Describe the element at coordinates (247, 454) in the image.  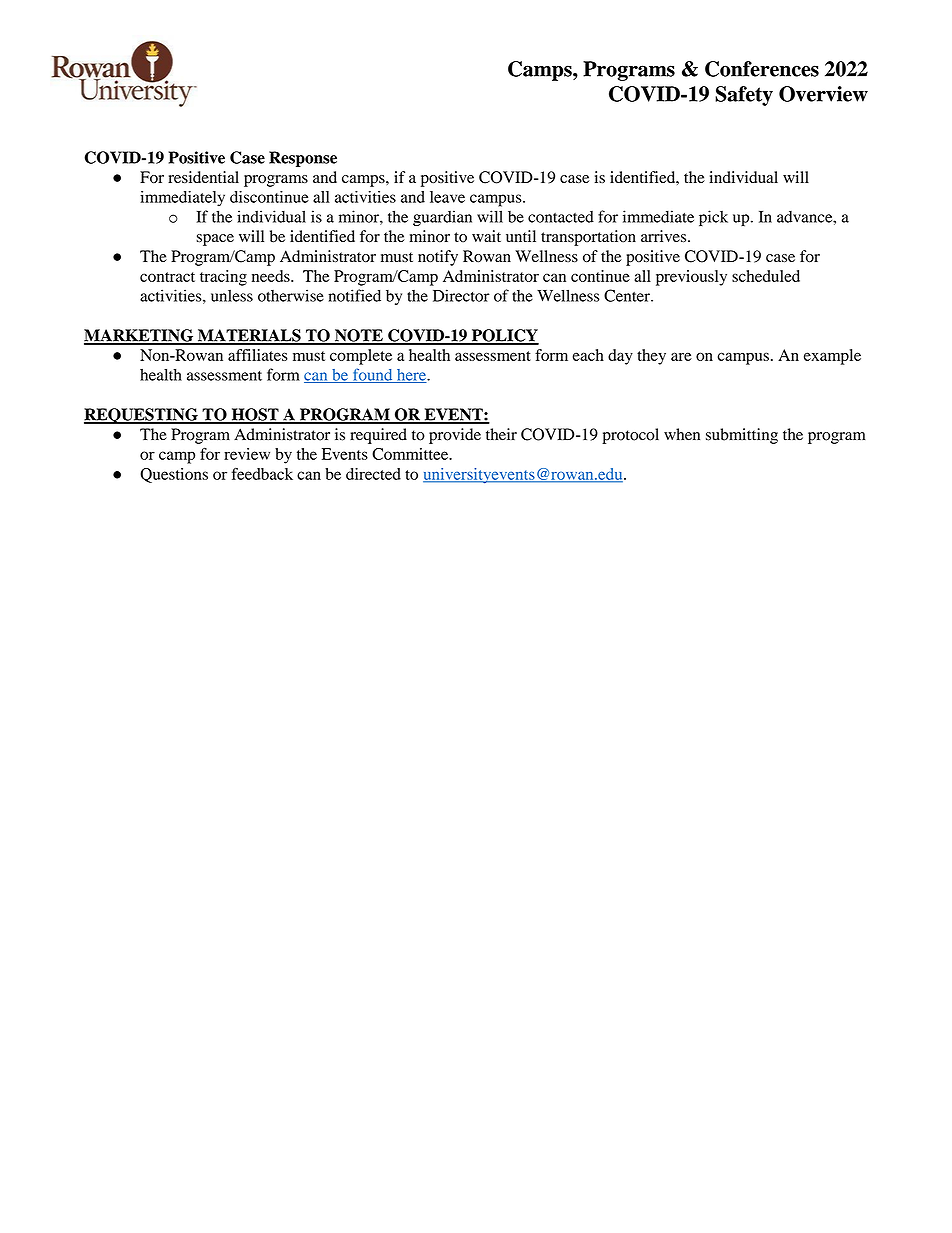
I see `review` at that location.
